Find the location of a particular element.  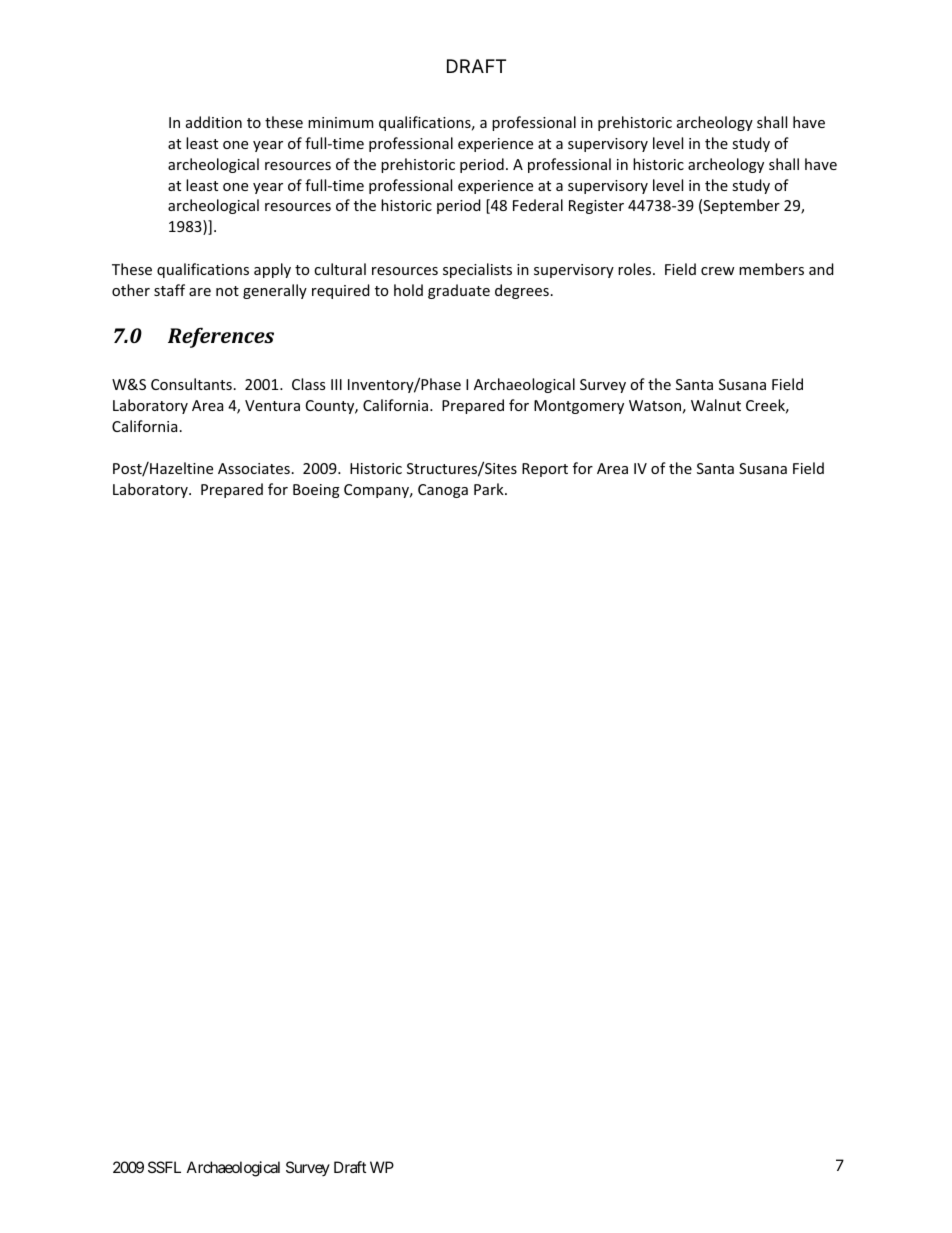

minimum is located at coordinates (340, 122).
